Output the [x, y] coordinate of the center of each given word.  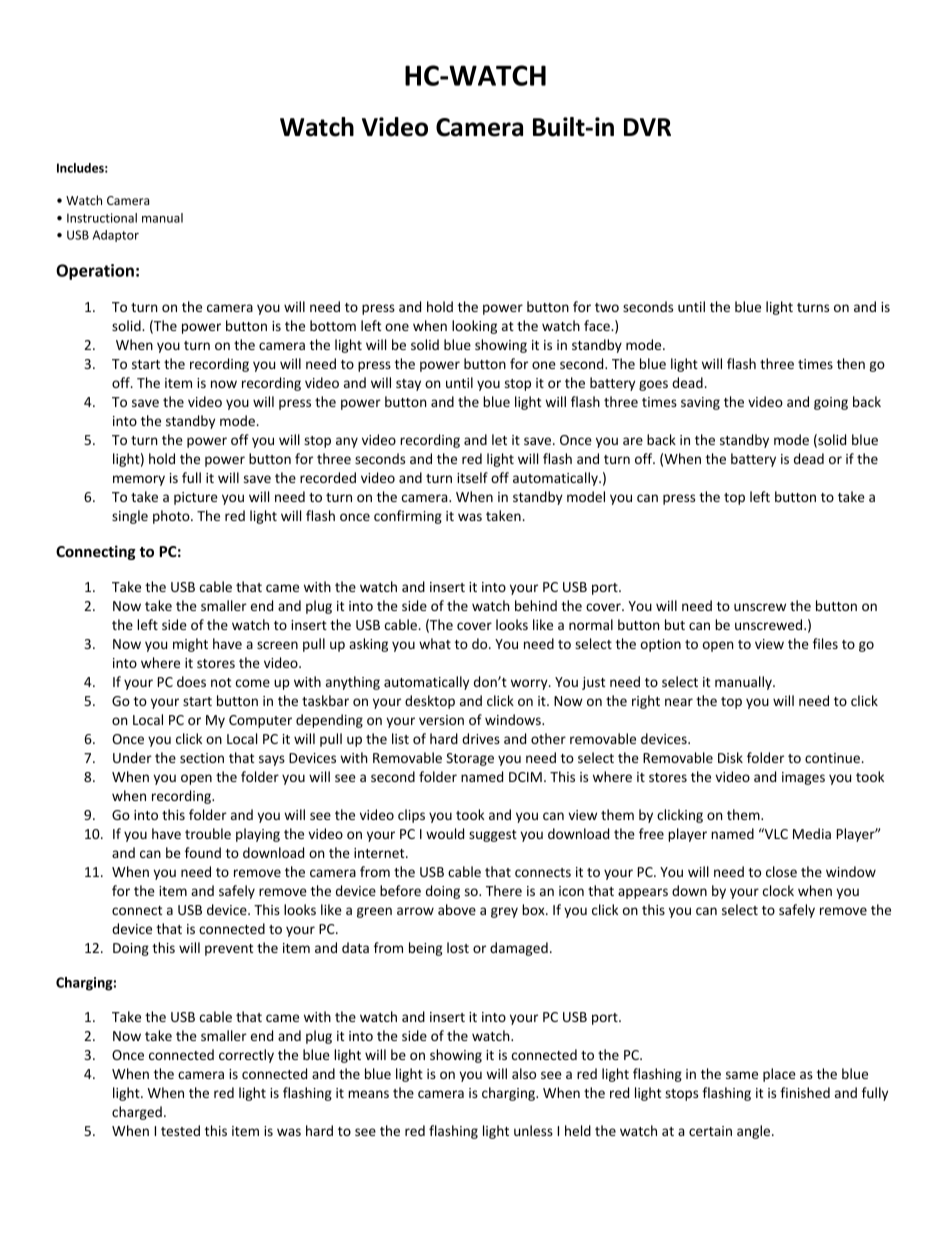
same [742, 1075]
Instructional [102, 218]
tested [180, 1130]
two [607, 307]
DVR [647, 127]
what [435, 643]
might [190, 645]
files [825, 643]
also [524, 1073]
